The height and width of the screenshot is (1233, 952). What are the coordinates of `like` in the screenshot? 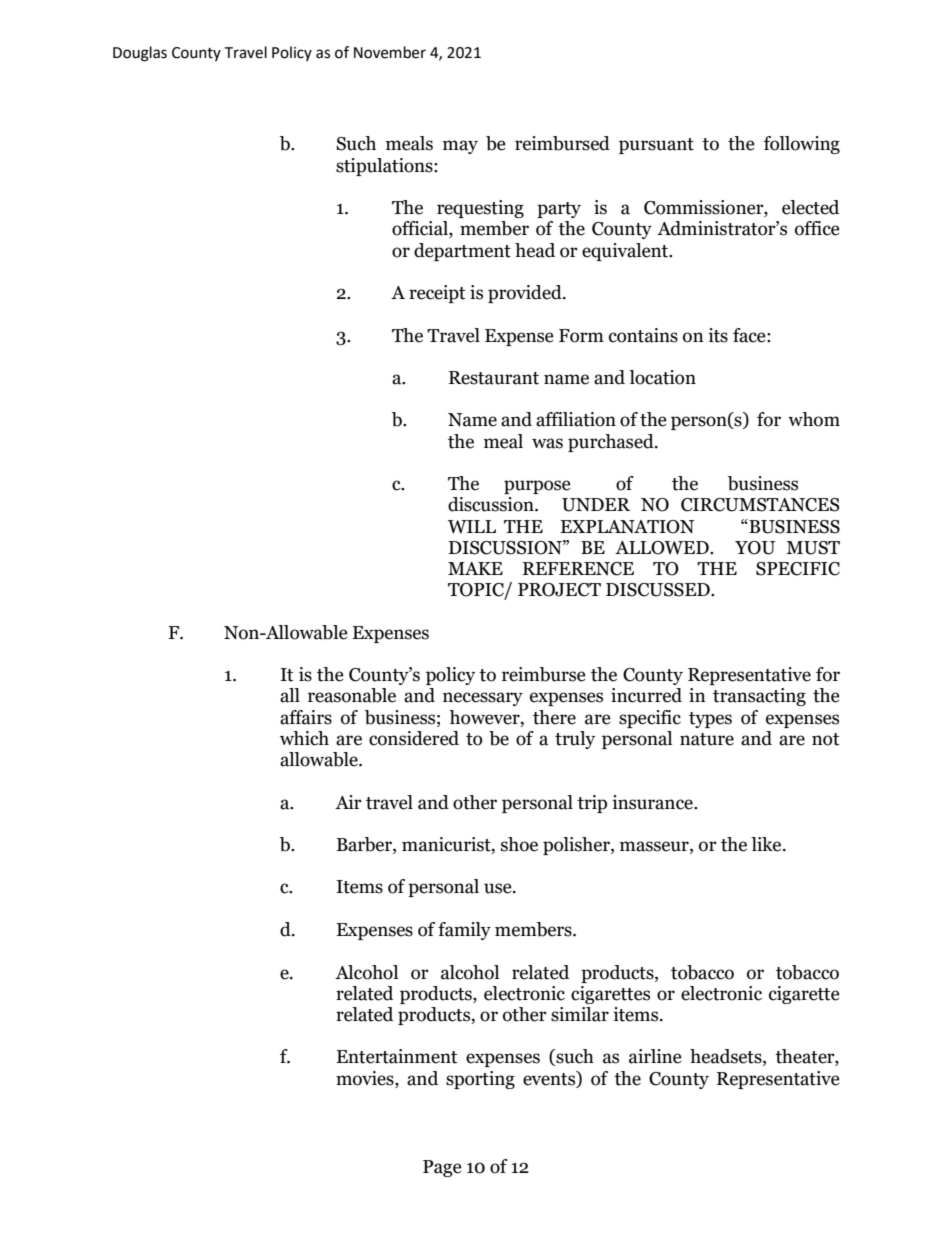 It's located at (767, 844).
